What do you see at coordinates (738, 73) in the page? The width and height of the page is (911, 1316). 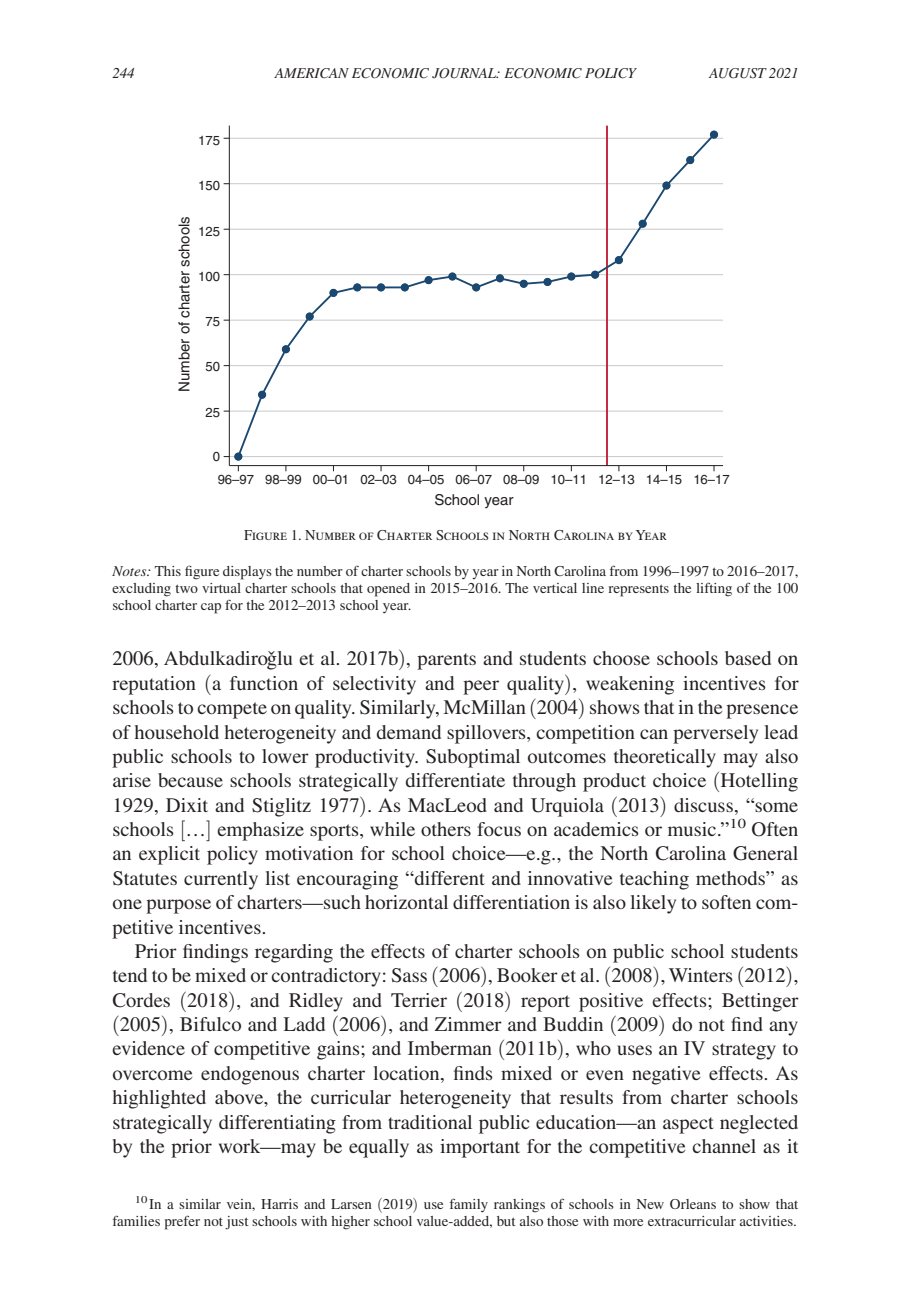 I see `AUGUST` at bounding box center [738, 73].
